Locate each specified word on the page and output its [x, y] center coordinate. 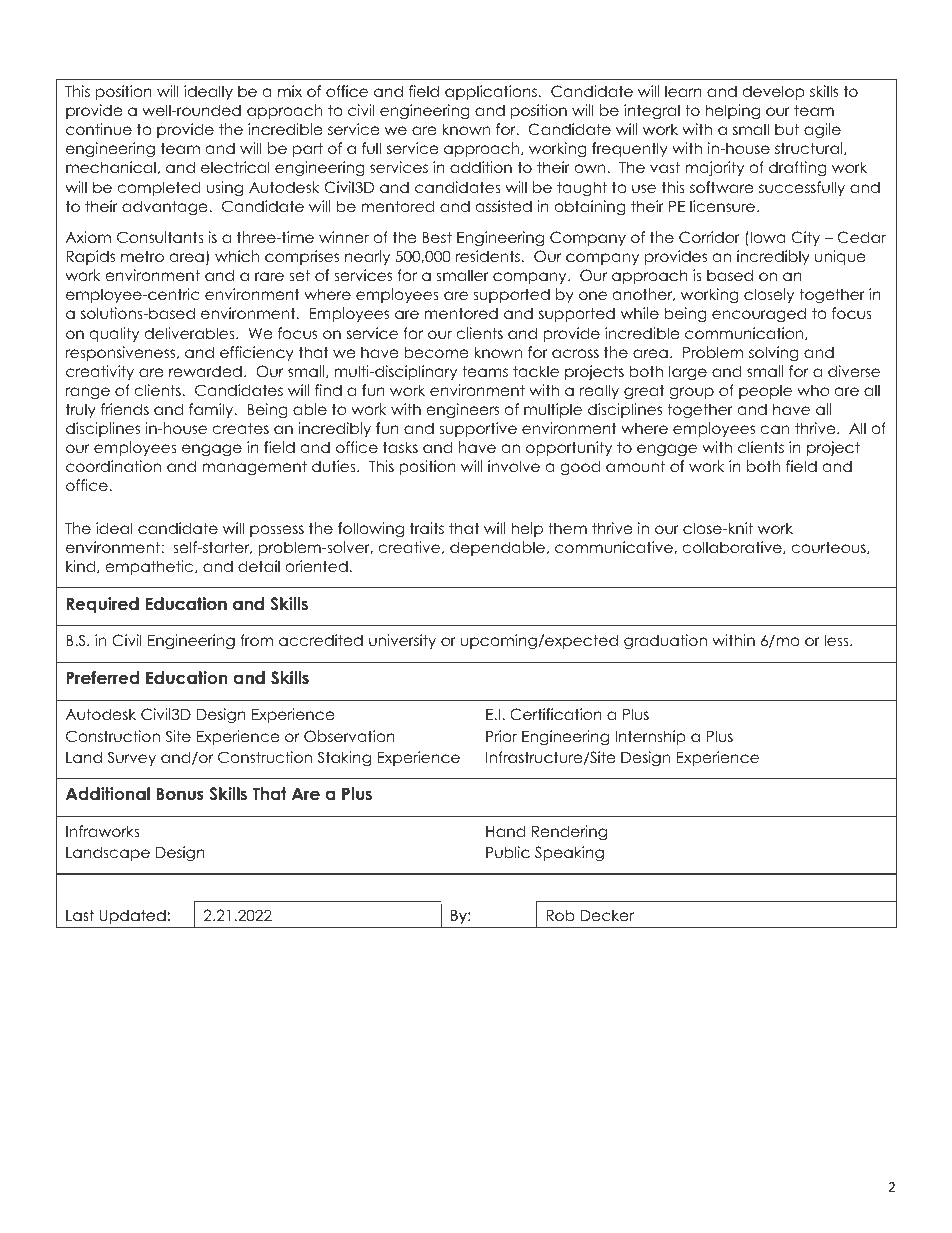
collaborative [733, 547]
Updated [133, 916]
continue [99, 129]
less [837, 640]
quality [114, 334]
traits [427, 528]
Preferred [102, 678]
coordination [113, 466]
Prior [501, 736]
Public [508, 852]
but [787, 129]
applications [491, 92]
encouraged [759, 314]
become [436, 352]
